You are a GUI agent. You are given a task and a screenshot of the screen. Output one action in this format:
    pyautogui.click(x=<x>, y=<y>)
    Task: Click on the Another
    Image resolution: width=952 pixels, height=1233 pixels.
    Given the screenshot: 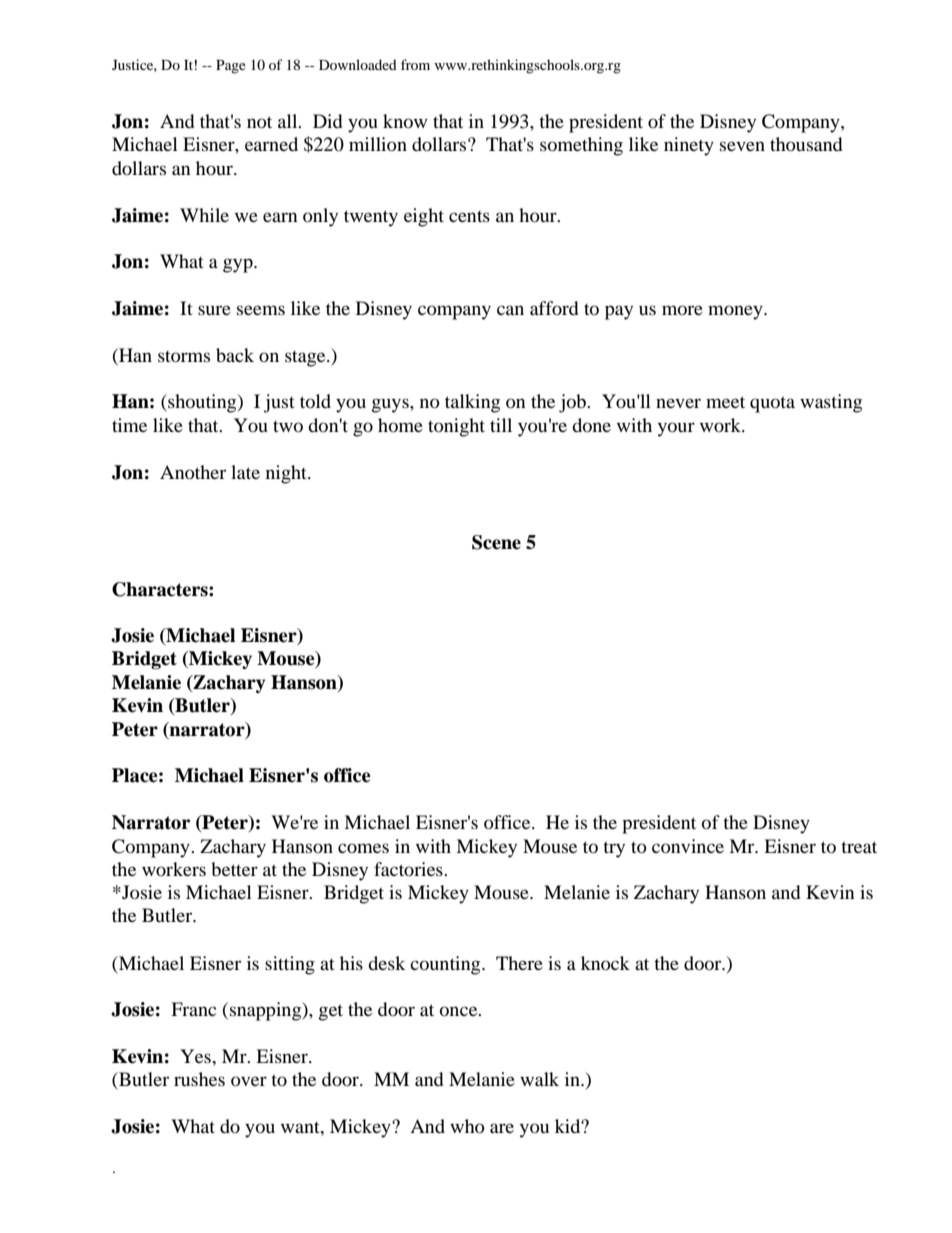 What is the action you would take?
    pyautogui.click(x=193, y=472)
